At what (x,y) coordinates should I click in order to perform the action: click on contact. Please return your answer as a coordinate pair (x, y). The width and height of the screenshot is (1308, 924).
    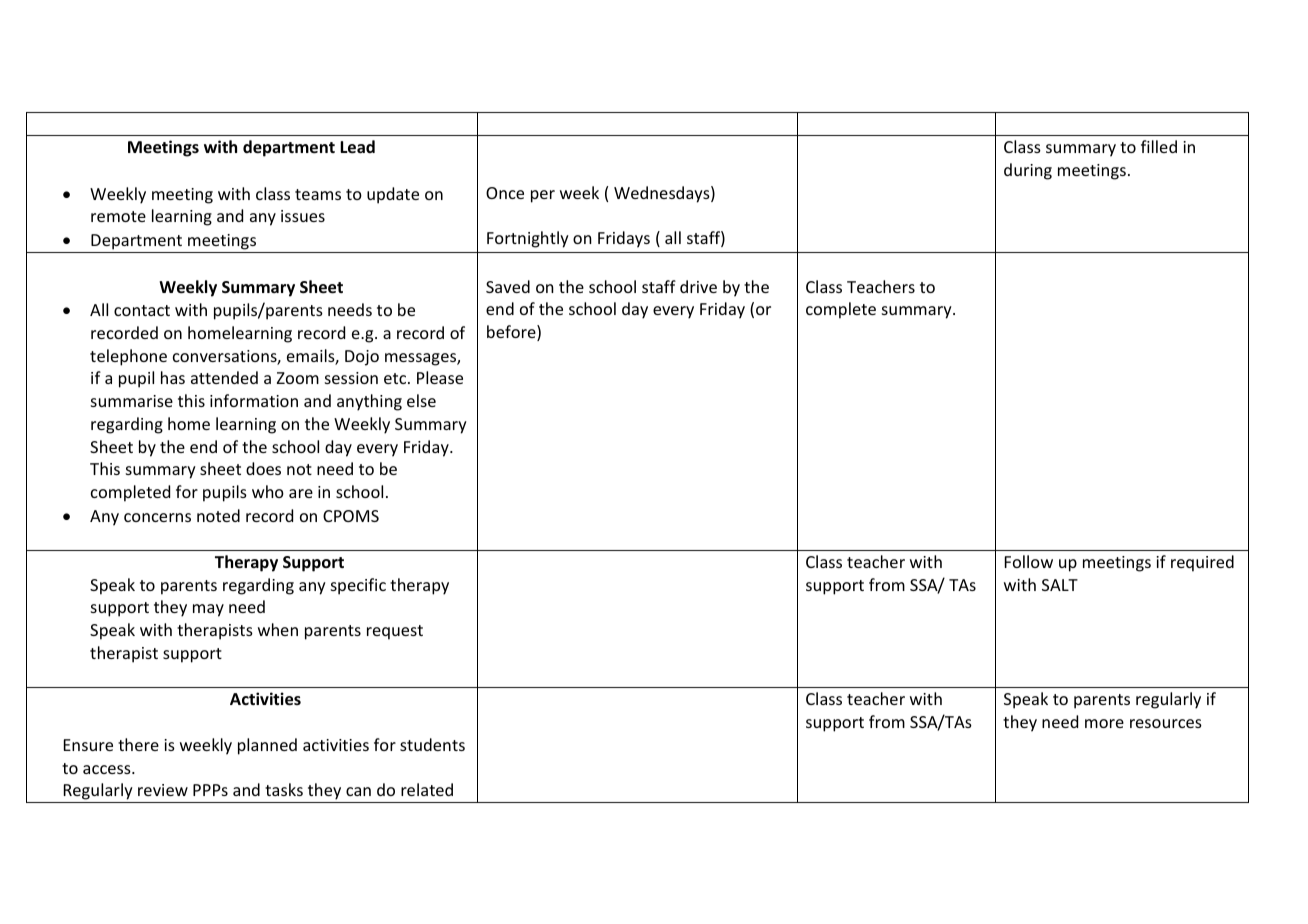
    Looking at the image, I should click on (142, 310).
